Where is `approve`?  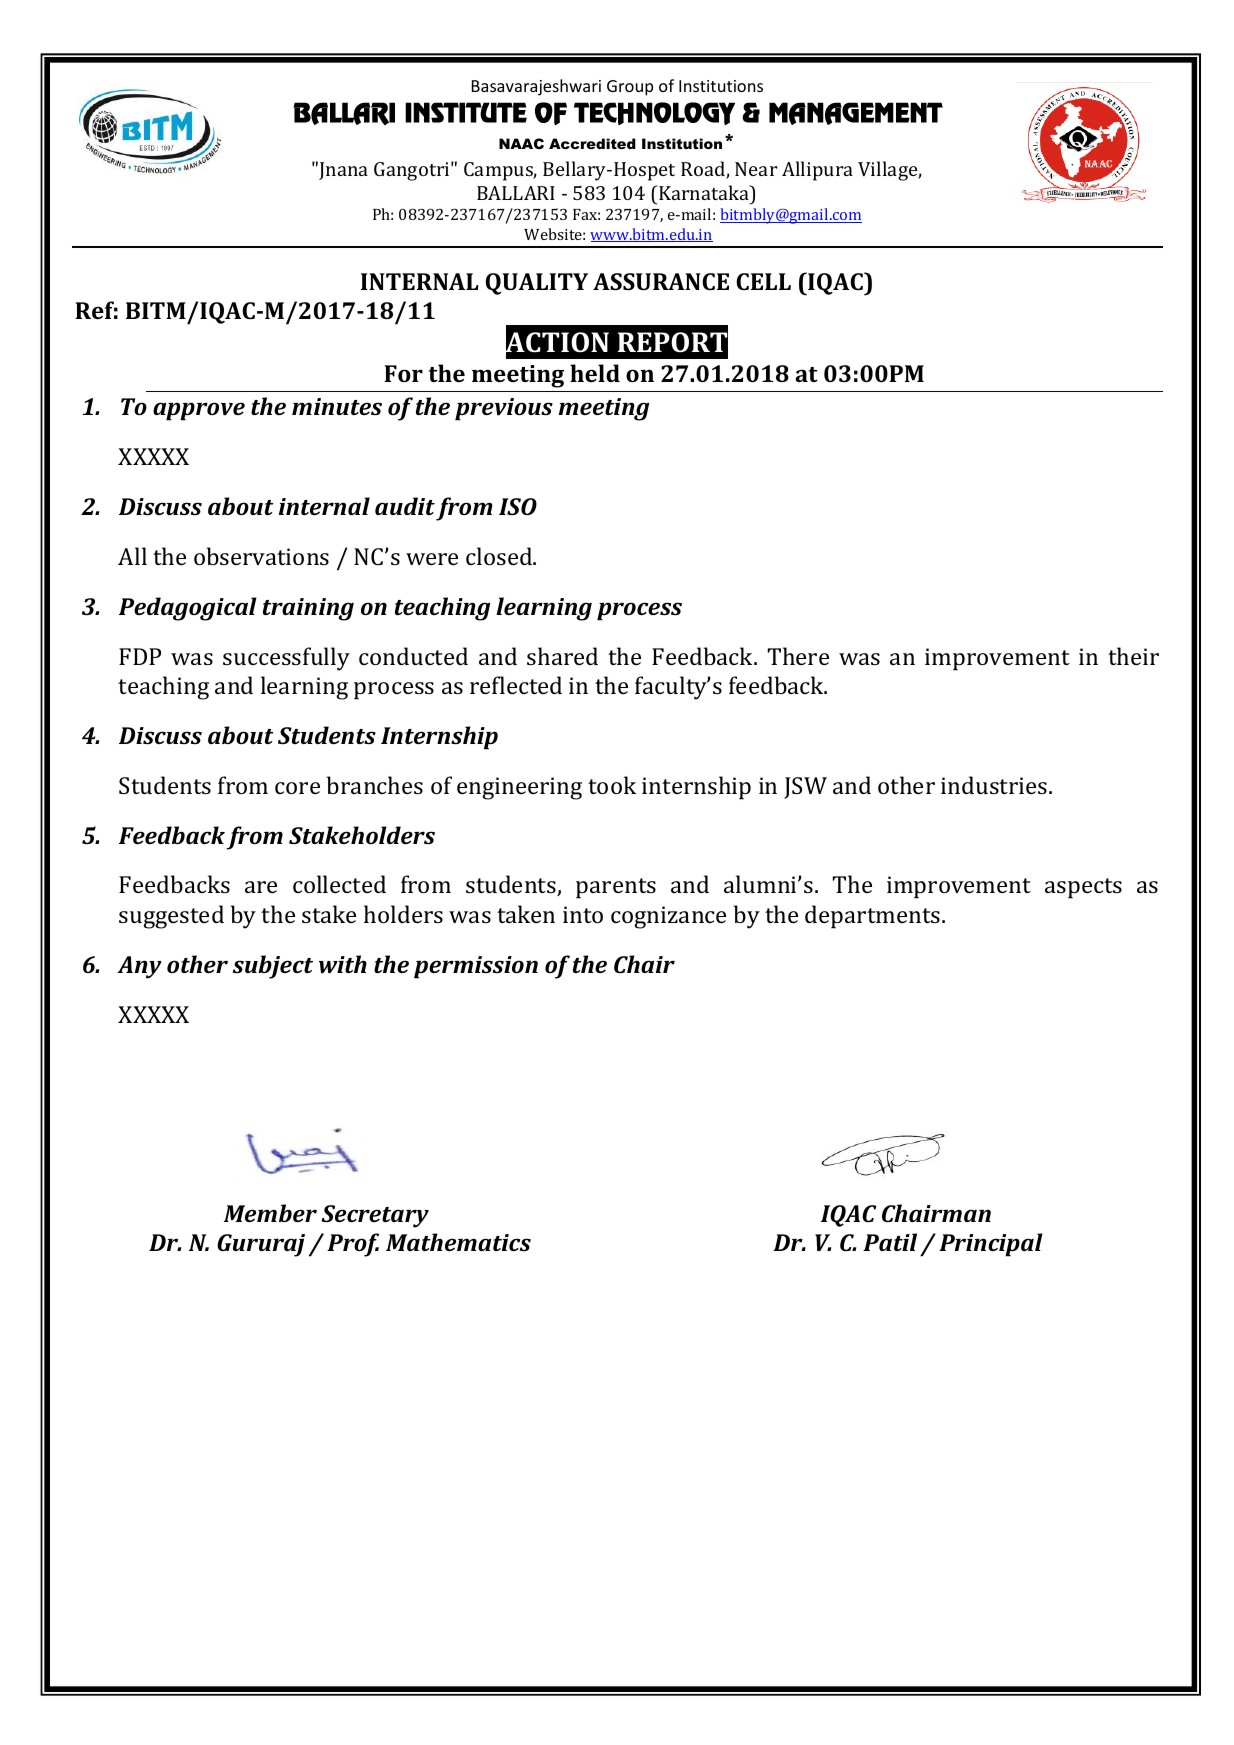 approve is located at coordinates (199, 411).
